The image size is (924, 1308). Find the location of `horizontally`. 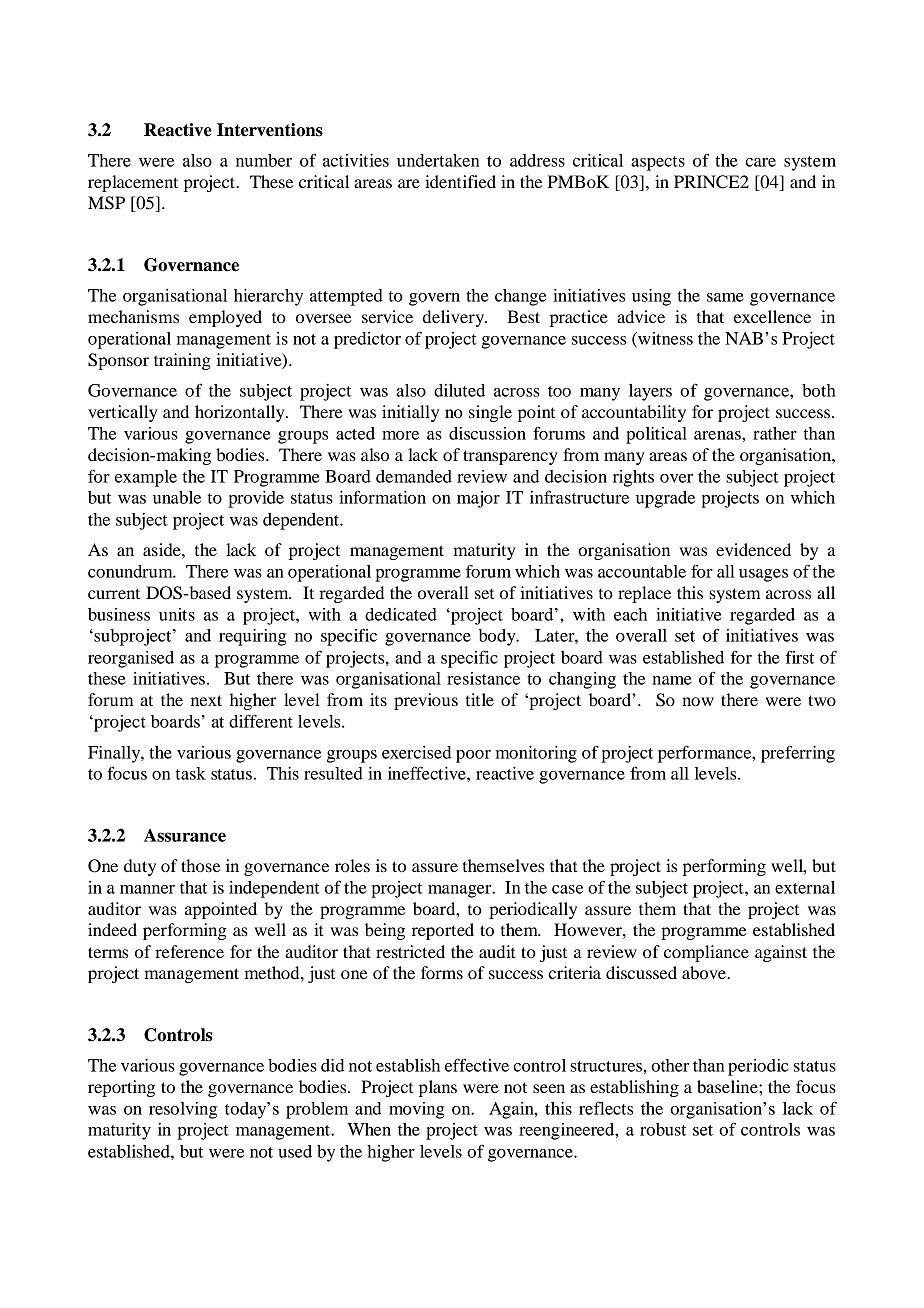

horizontally is located at coordinates (241, 413).
